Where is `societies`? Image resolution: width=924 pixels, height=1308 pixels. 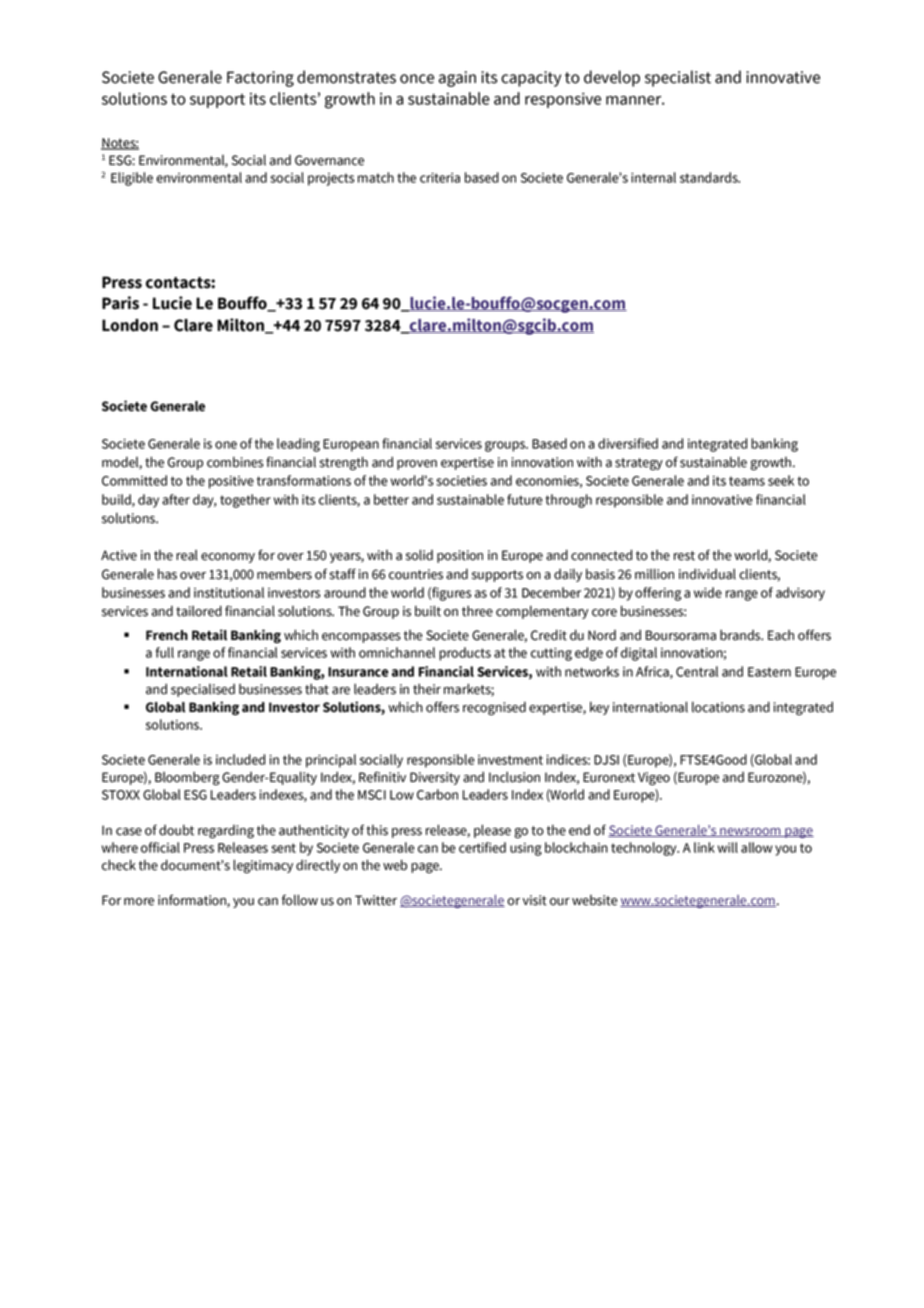 societies is located at coordinates (461, 481).
